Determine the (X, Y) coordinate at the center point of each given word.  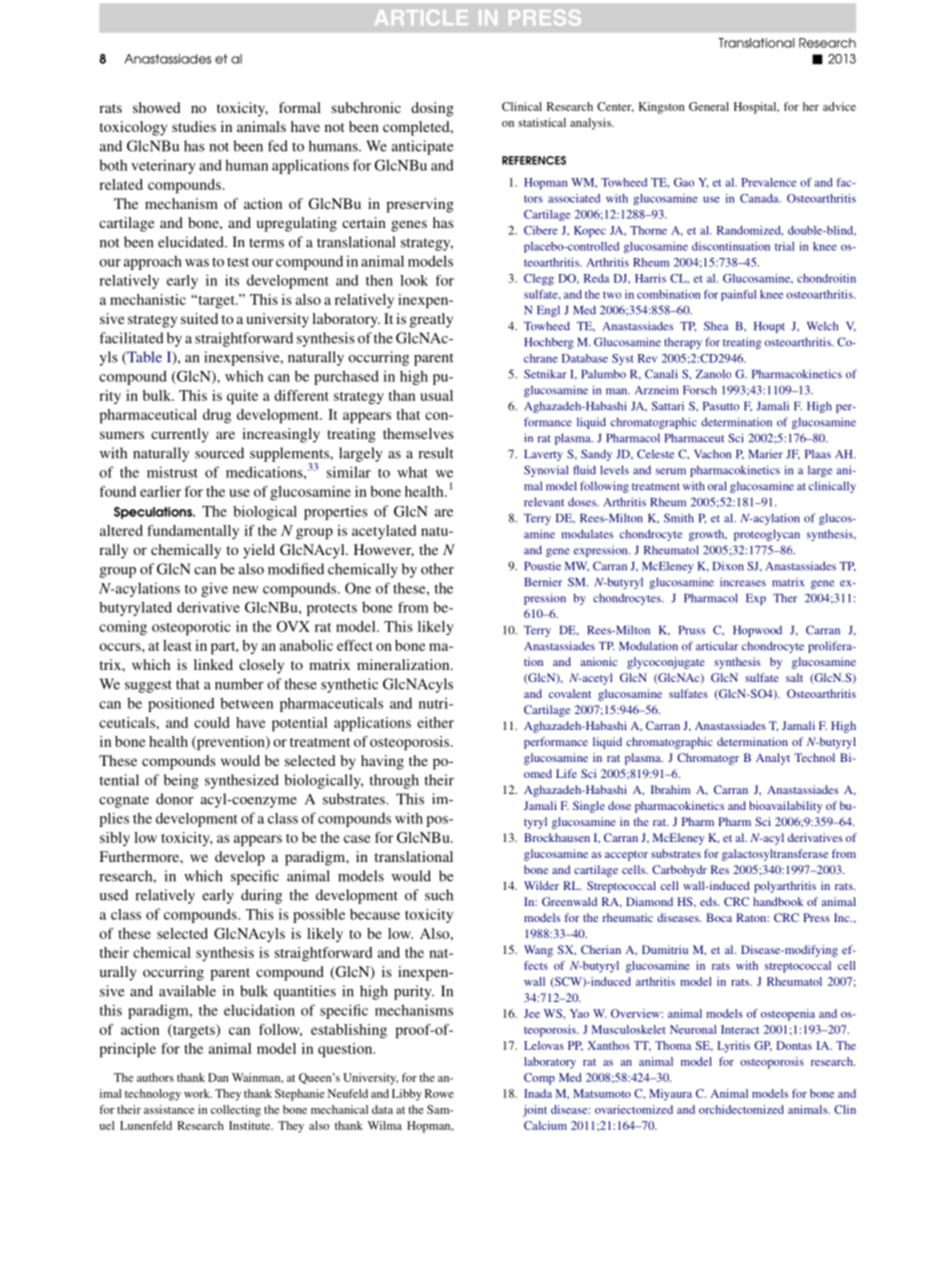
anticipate (422, 147)
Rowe (439, 1093)
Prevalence (768, 182)
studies (194, 126)
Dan (218, 1077)
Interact (740, 1029)
